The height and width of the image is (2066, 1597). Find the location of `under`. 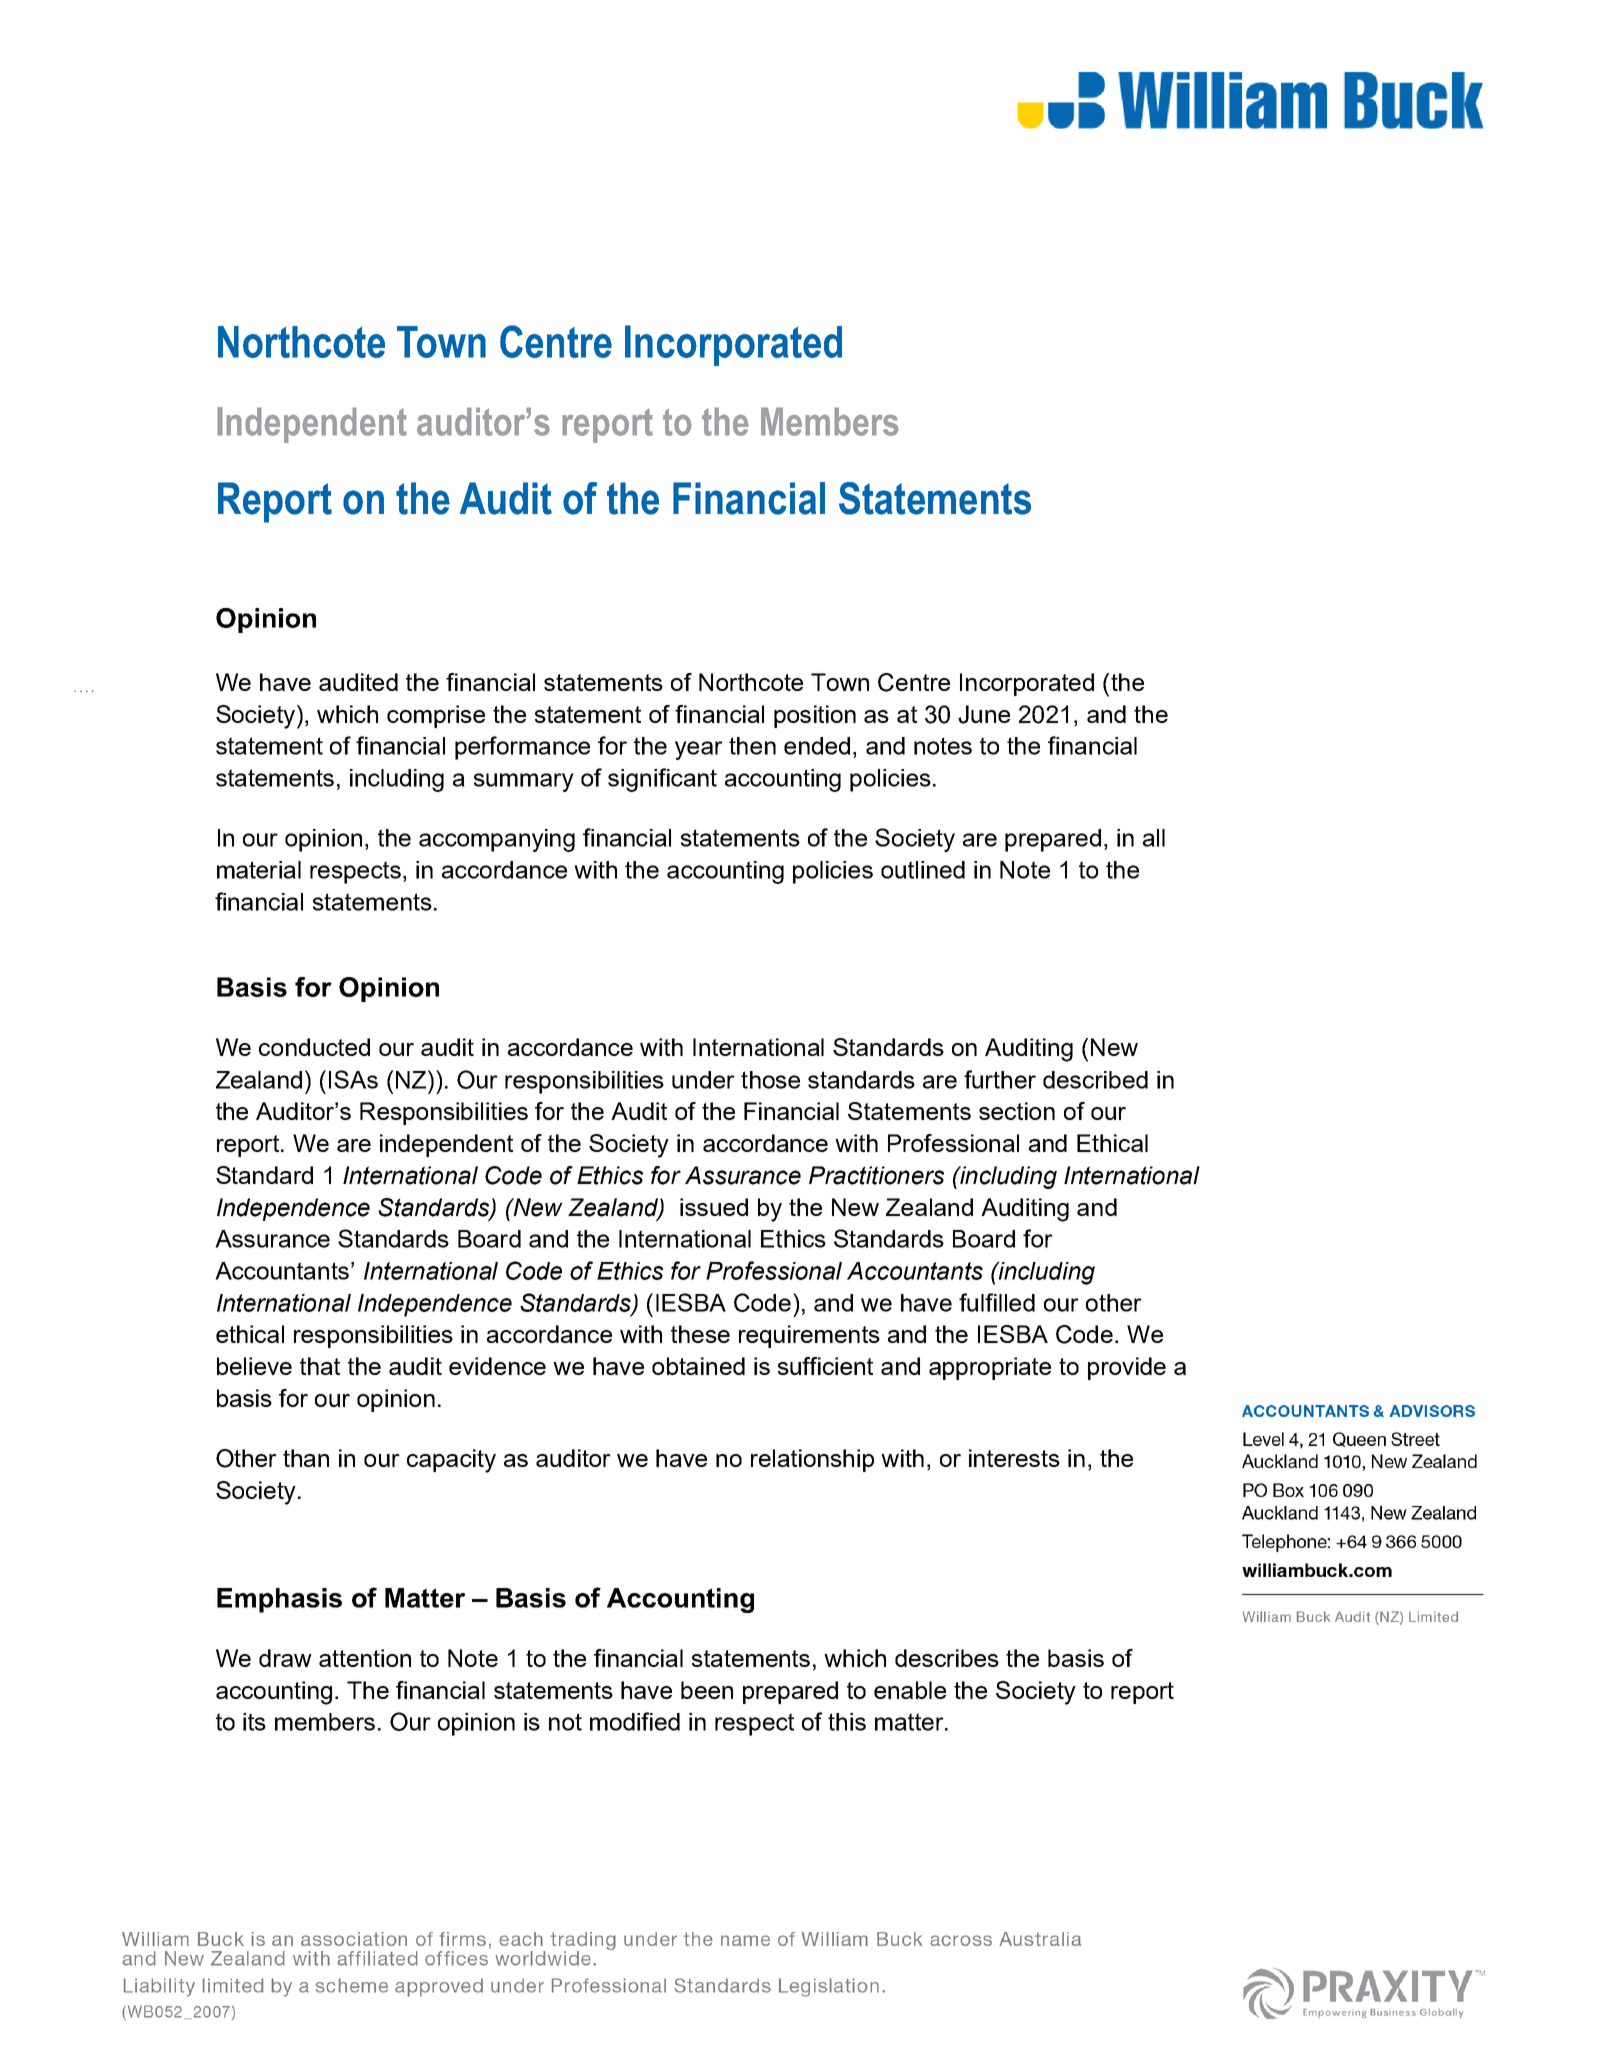

under is located at coordinates (703, 1080).
